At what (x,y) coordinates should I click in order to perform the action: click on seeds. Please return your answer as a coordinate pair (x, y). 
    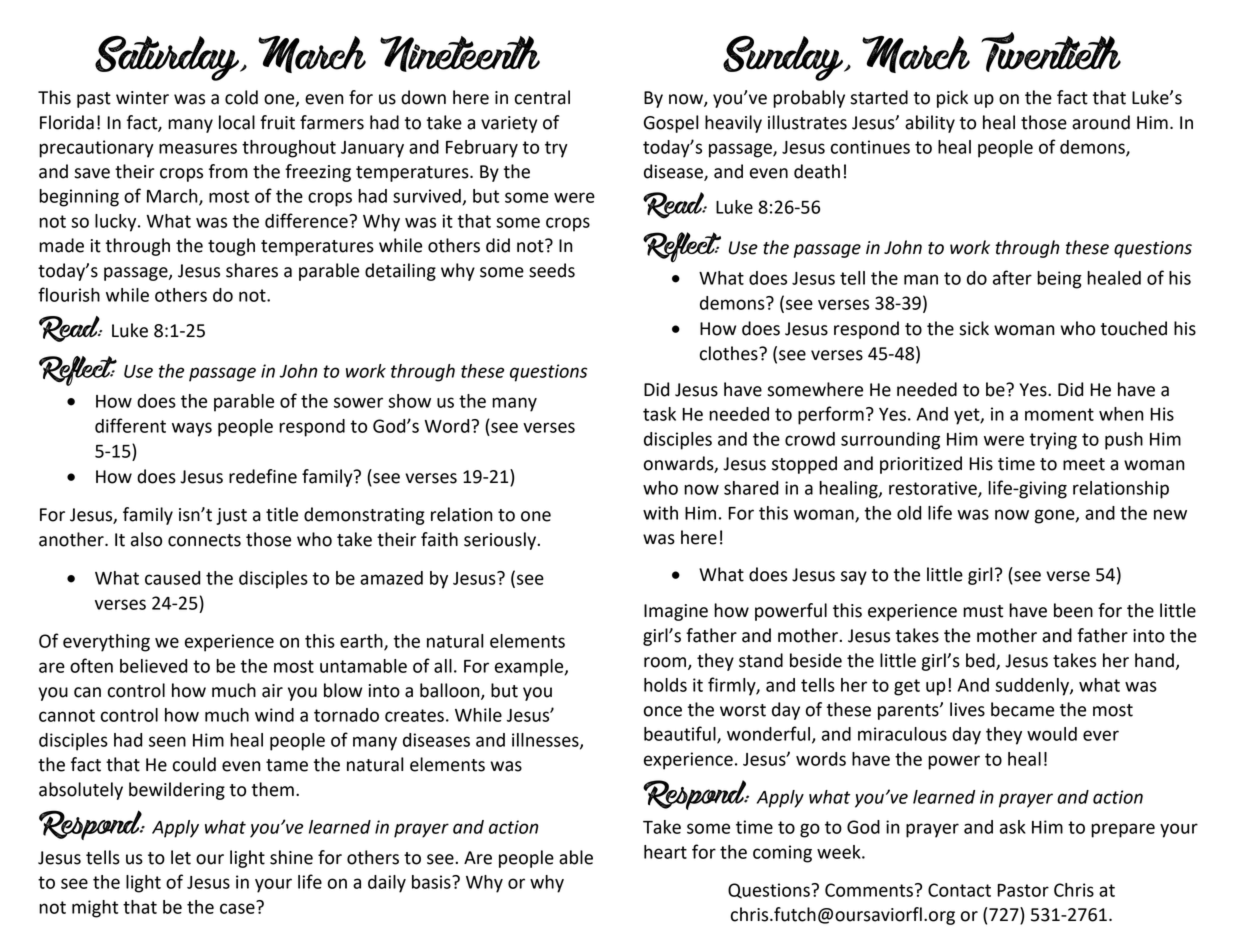
    Looking at the image, I should click on (552, 270).
